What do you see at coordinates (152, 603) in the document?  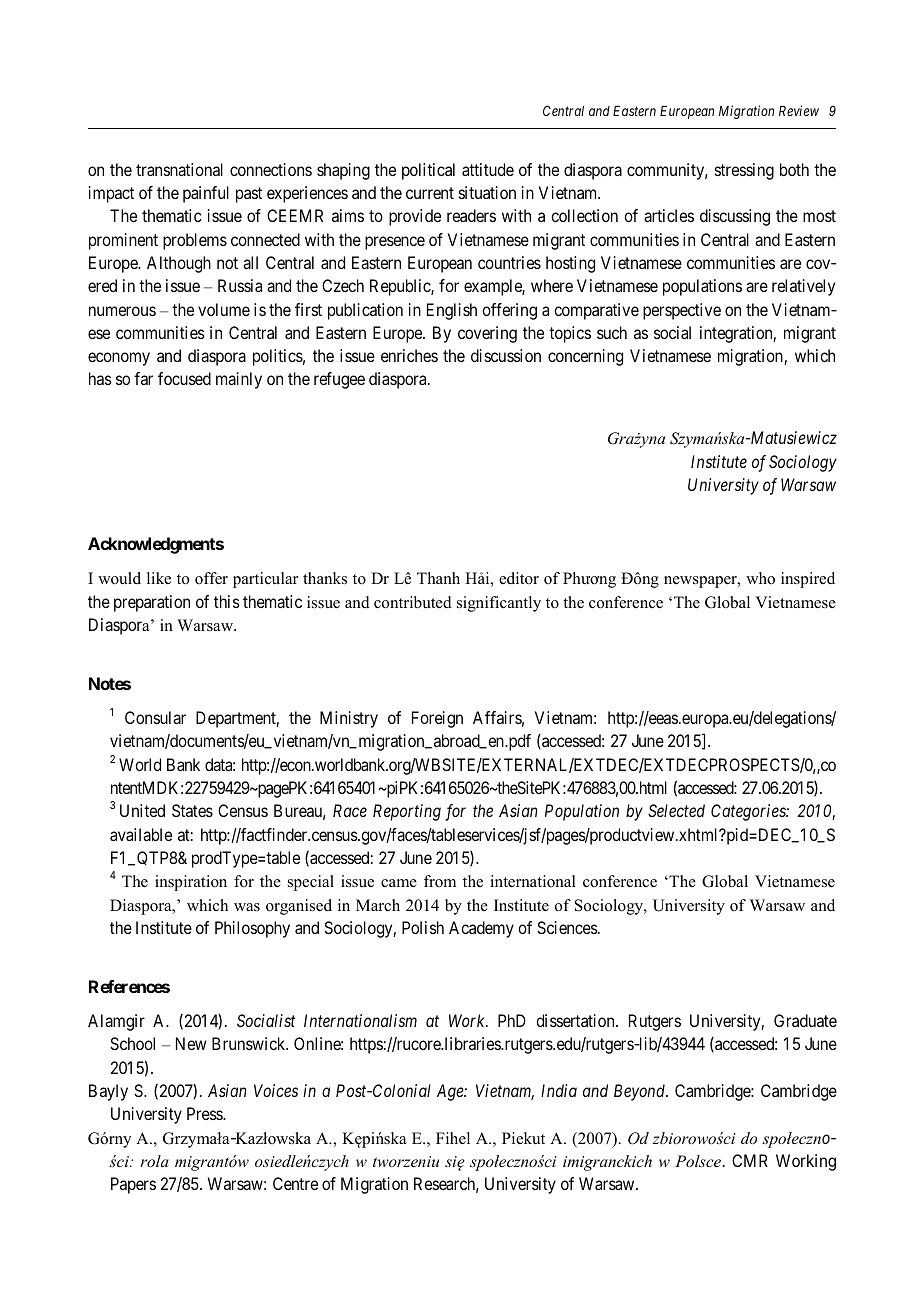 I see `preparation` at bounding box center [152, 603].
